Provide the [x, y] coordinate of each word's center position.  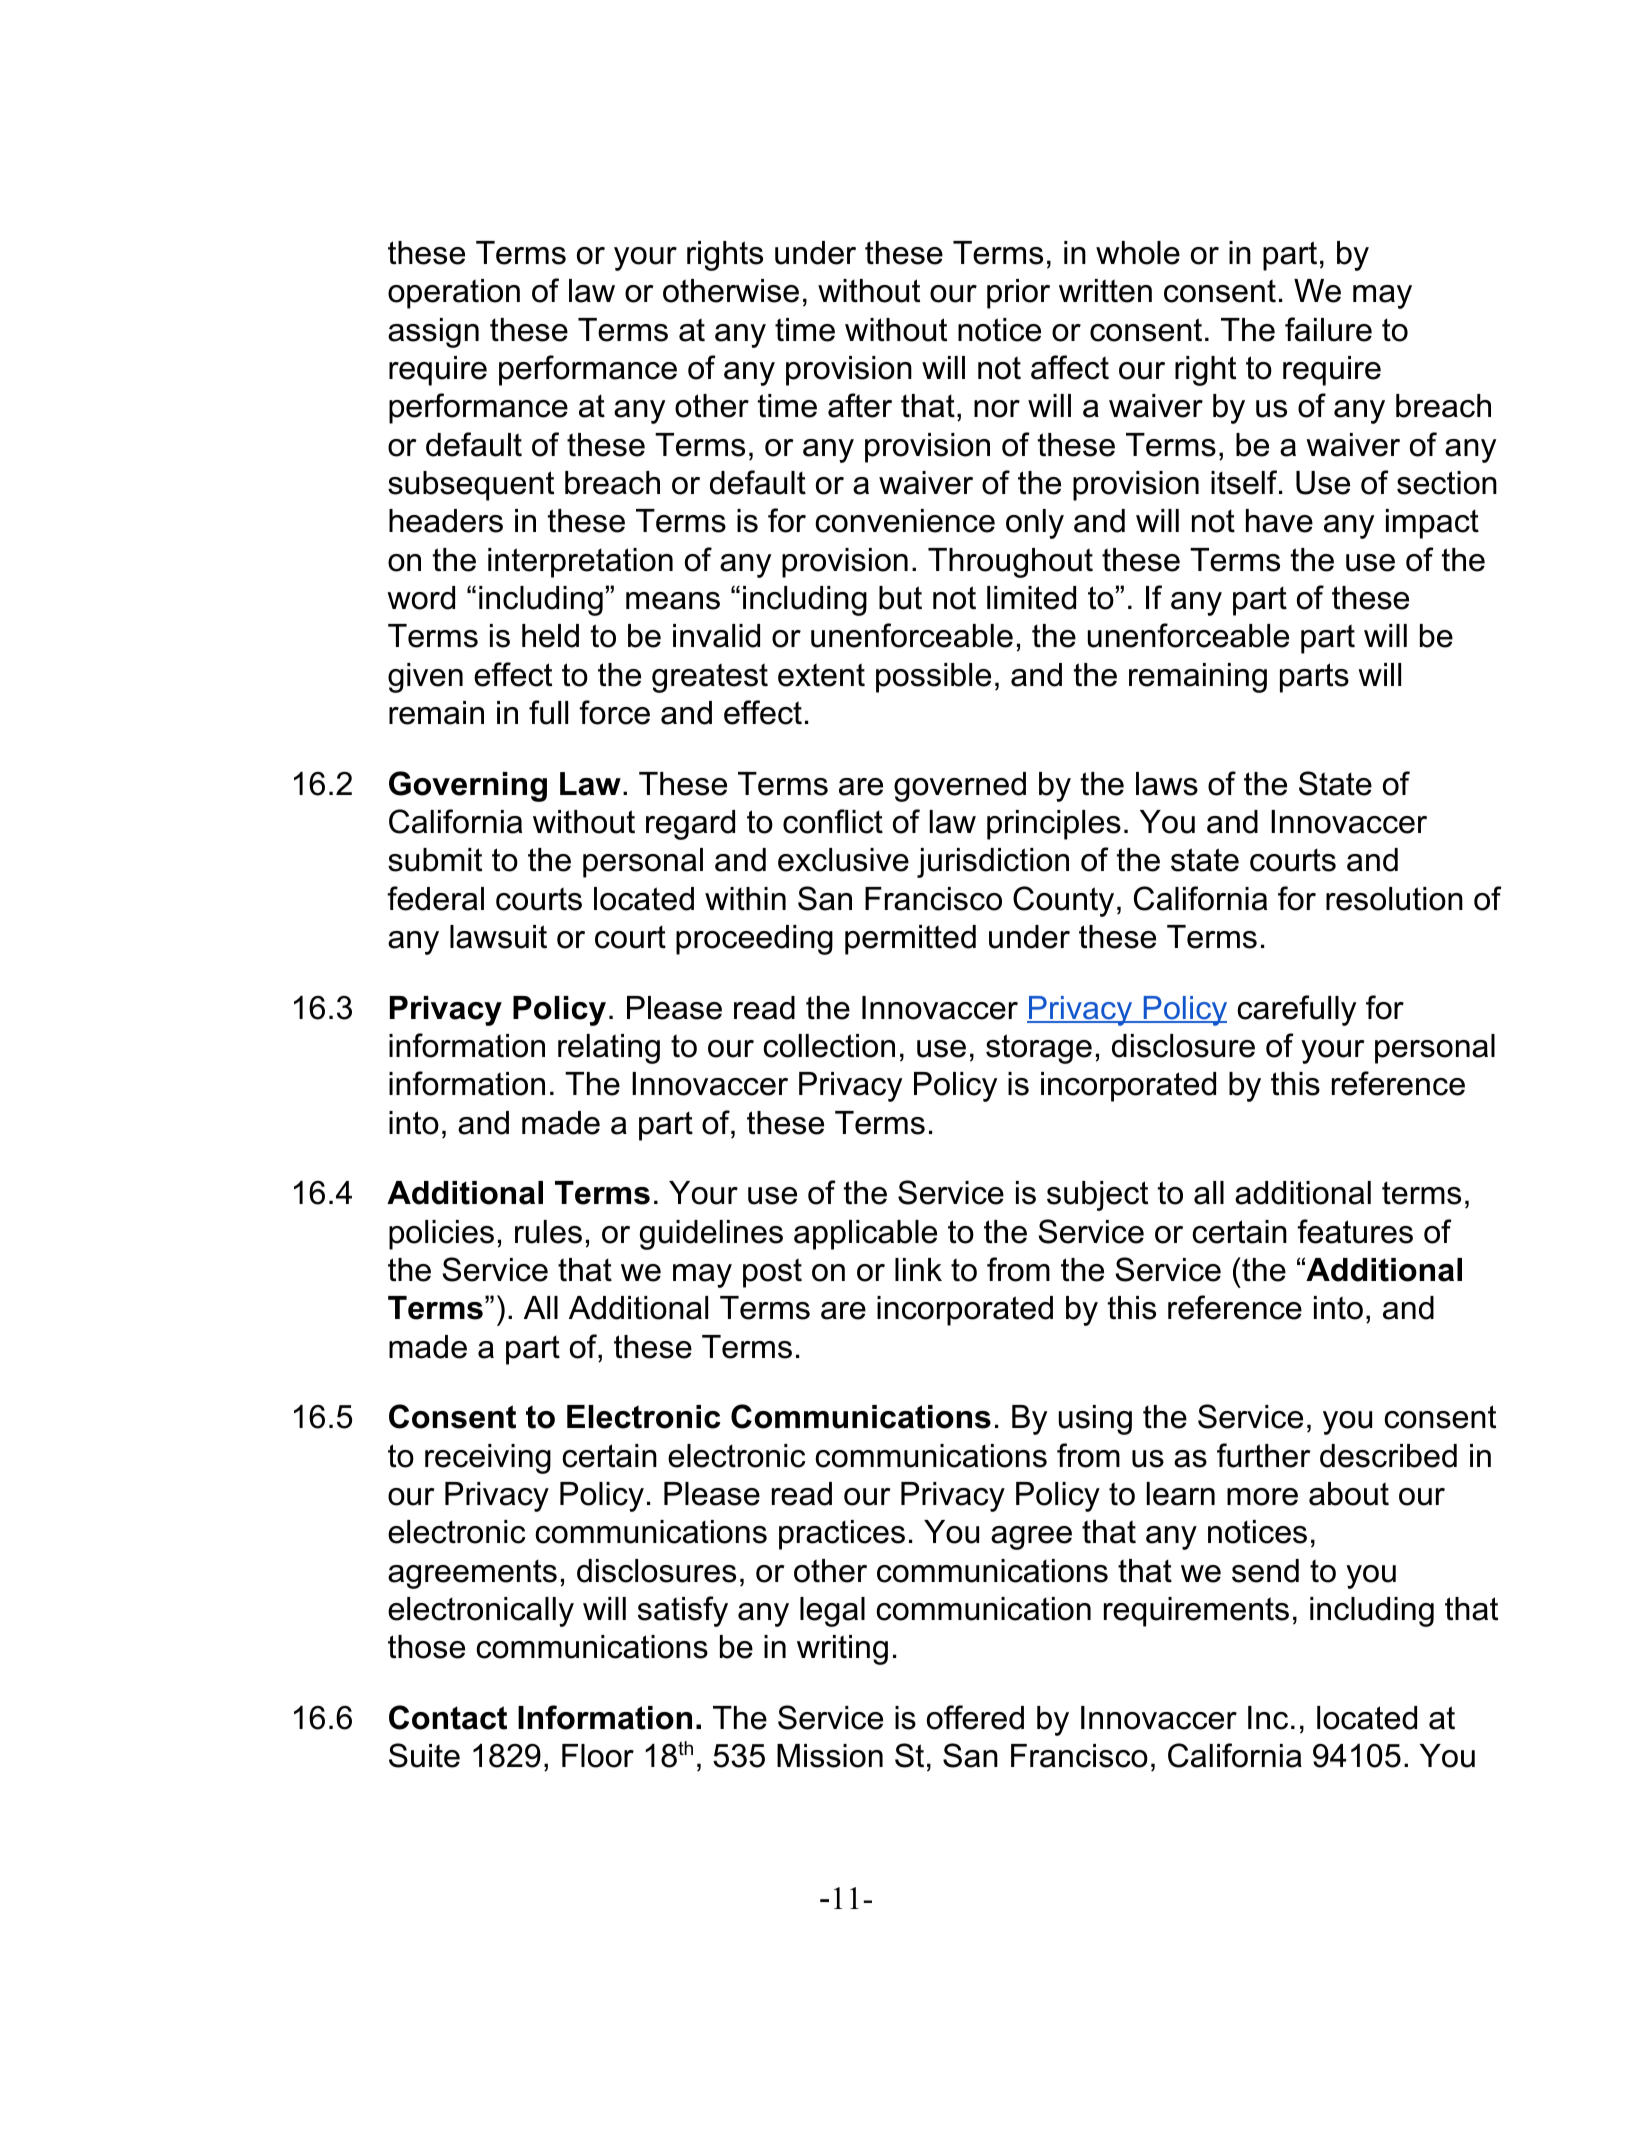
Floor [598, 1756]
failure [1328, 329]
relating [609, 1049]
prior [1018, 294]
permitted [910, 940]
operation [454, 294]
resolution [1394, 899]
